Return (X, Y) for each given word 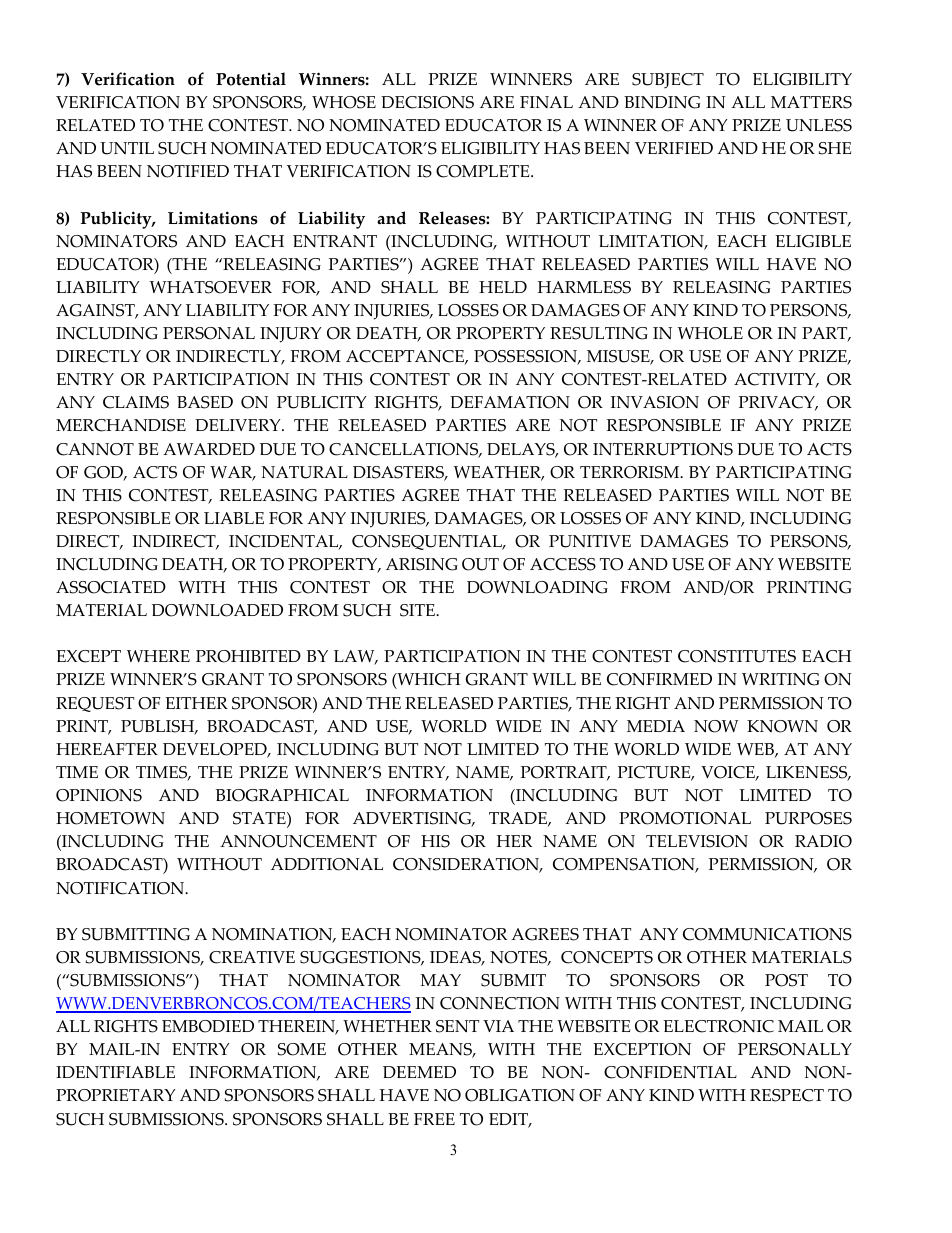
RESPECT (787, 1095)
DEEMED (419, 1072)
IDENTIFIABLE (115, 1072)
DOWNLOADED (217, 610)
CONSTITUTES (737, 656)
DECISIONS (427, 102)
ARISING (422, 564)
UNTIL (127, 148)
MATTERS (811, 102)
